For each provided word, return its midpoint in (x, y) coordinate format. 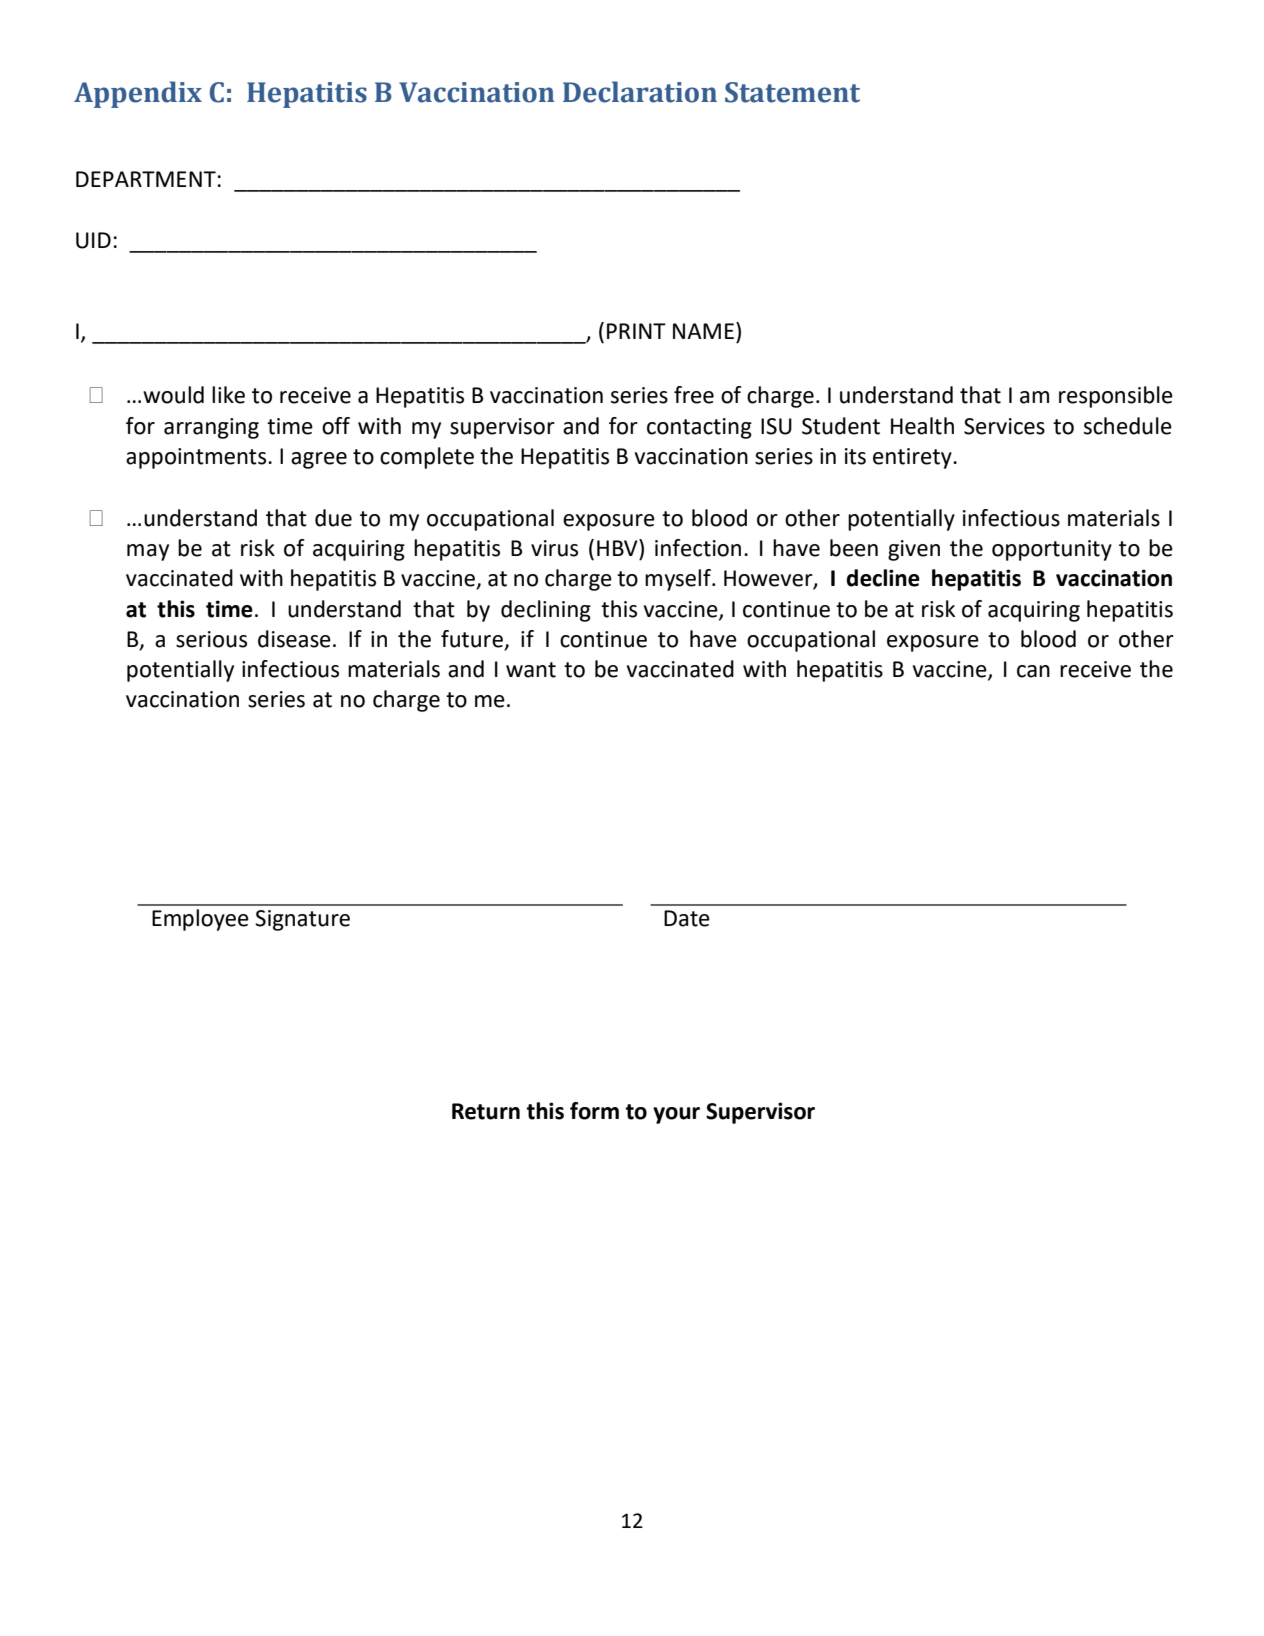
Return (486, 1111)
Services (1004, 426)
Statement (792, 92)
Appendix (138, 94)
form (594, 1111)
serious (211, 639)
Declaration (640, 92)
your (676, 1115)
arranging (211, 428)
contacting (699, 428)
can (1033, 671)
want (531, 670)
